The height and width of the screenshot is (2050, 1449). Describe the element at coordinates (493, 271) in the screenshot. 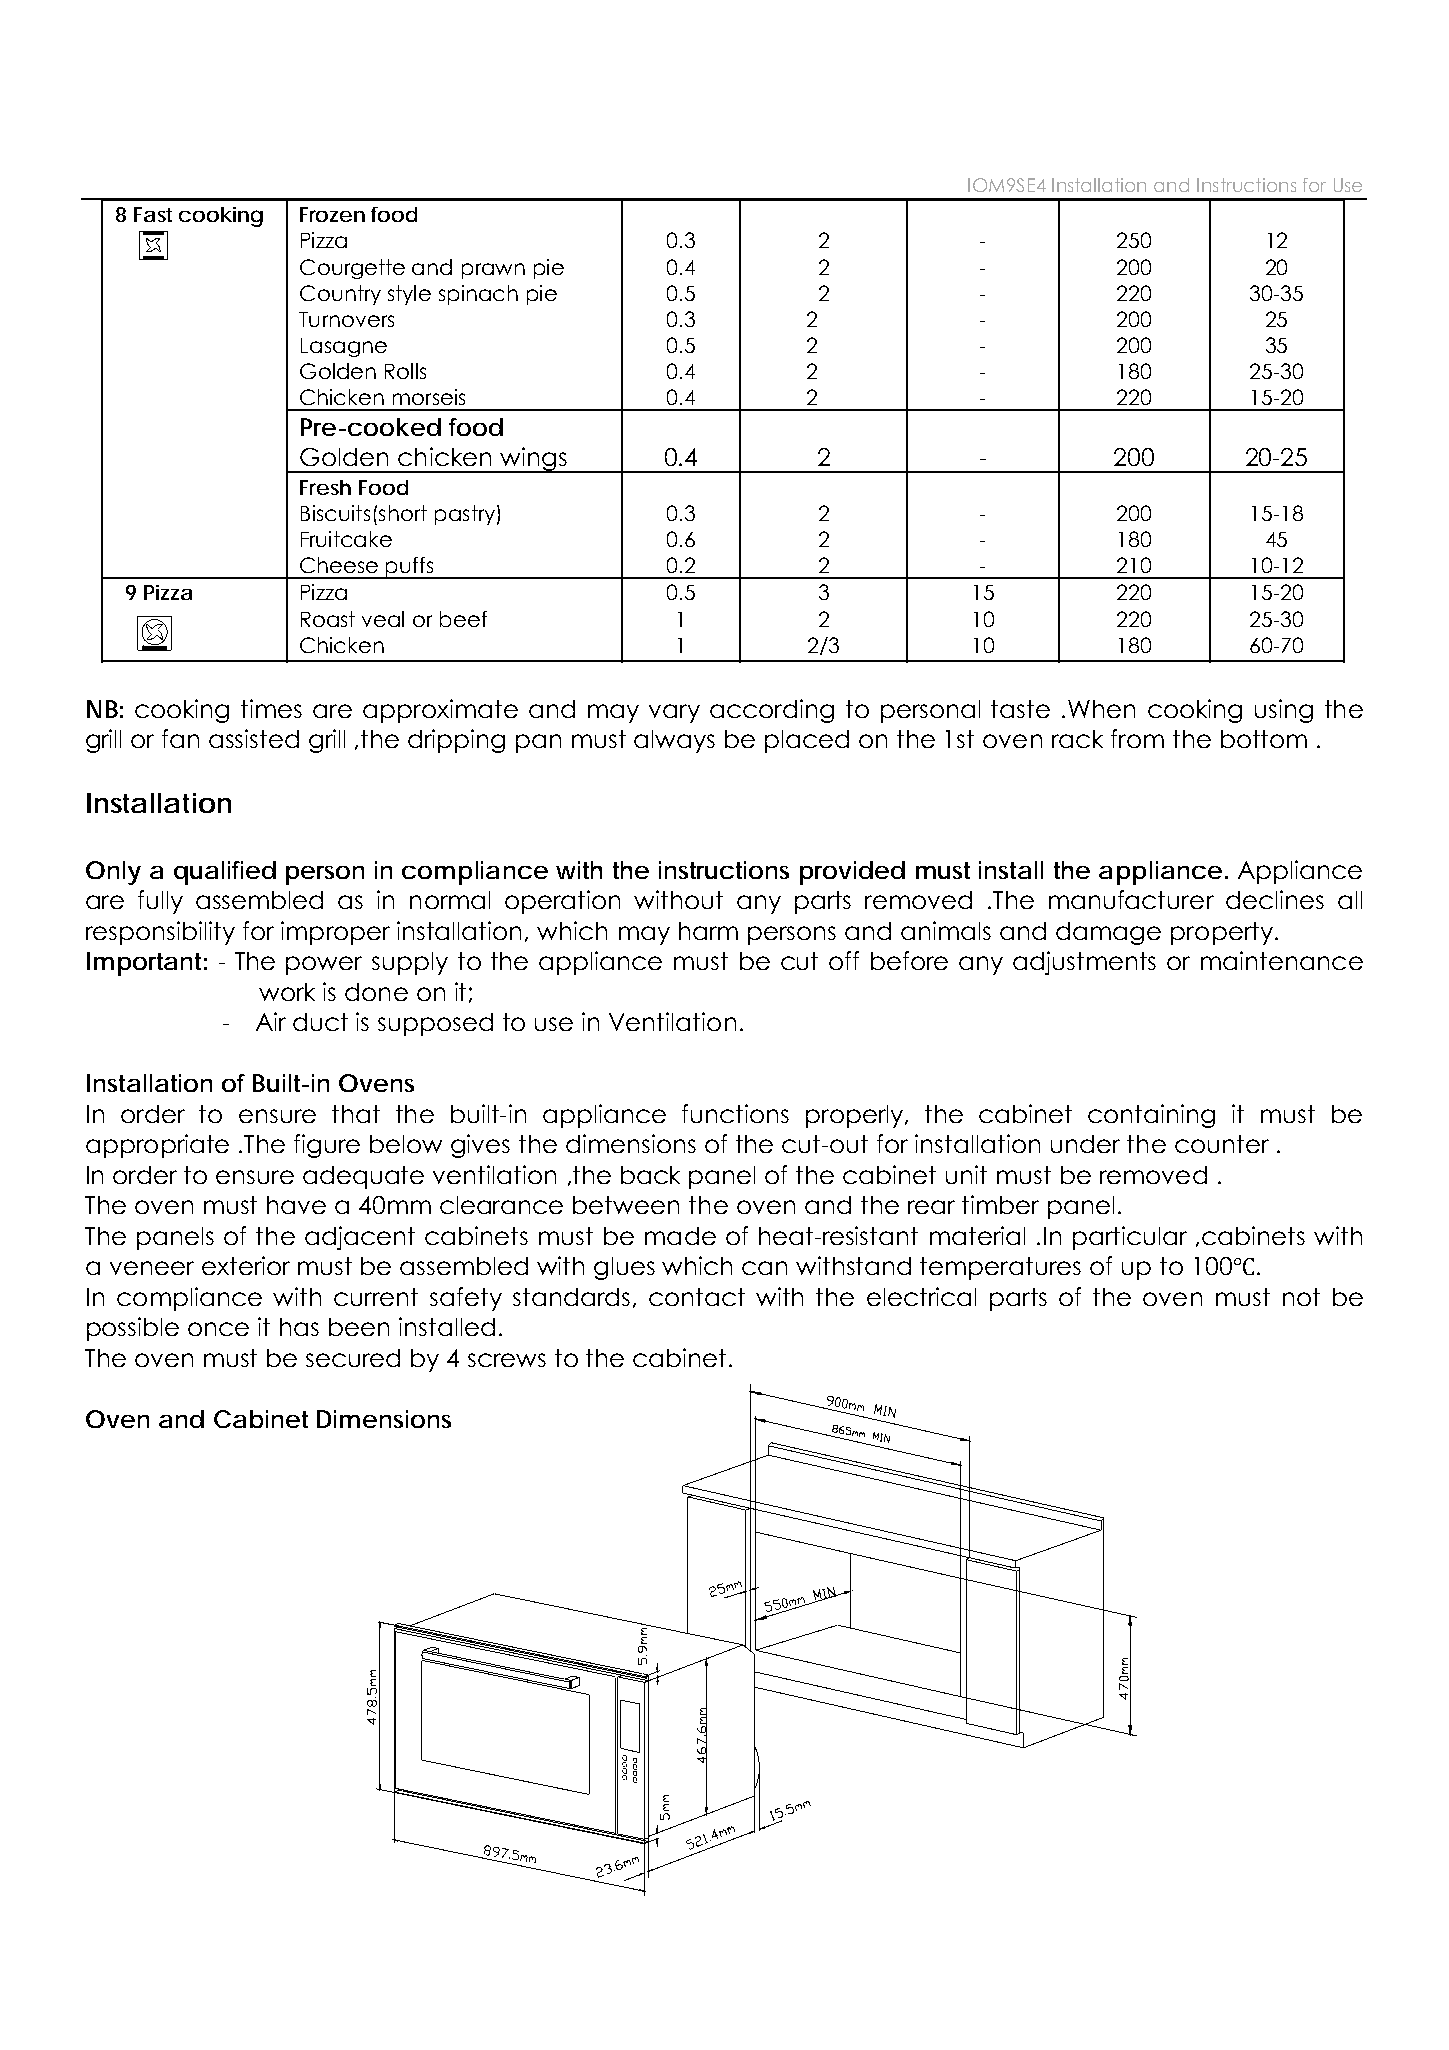

I see `prawn` at that location.
